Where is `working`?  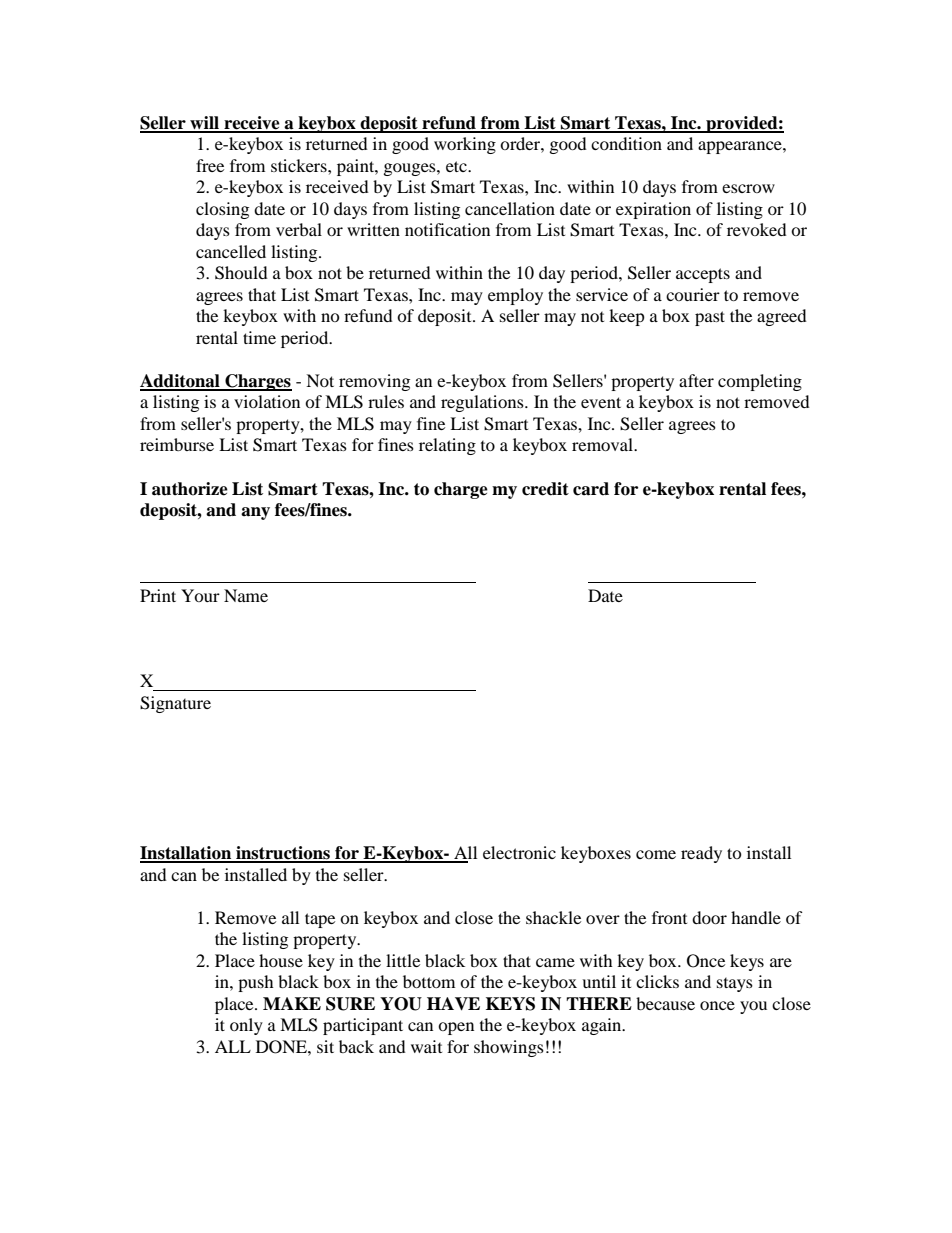
working is located at coordinates (465, 145).
